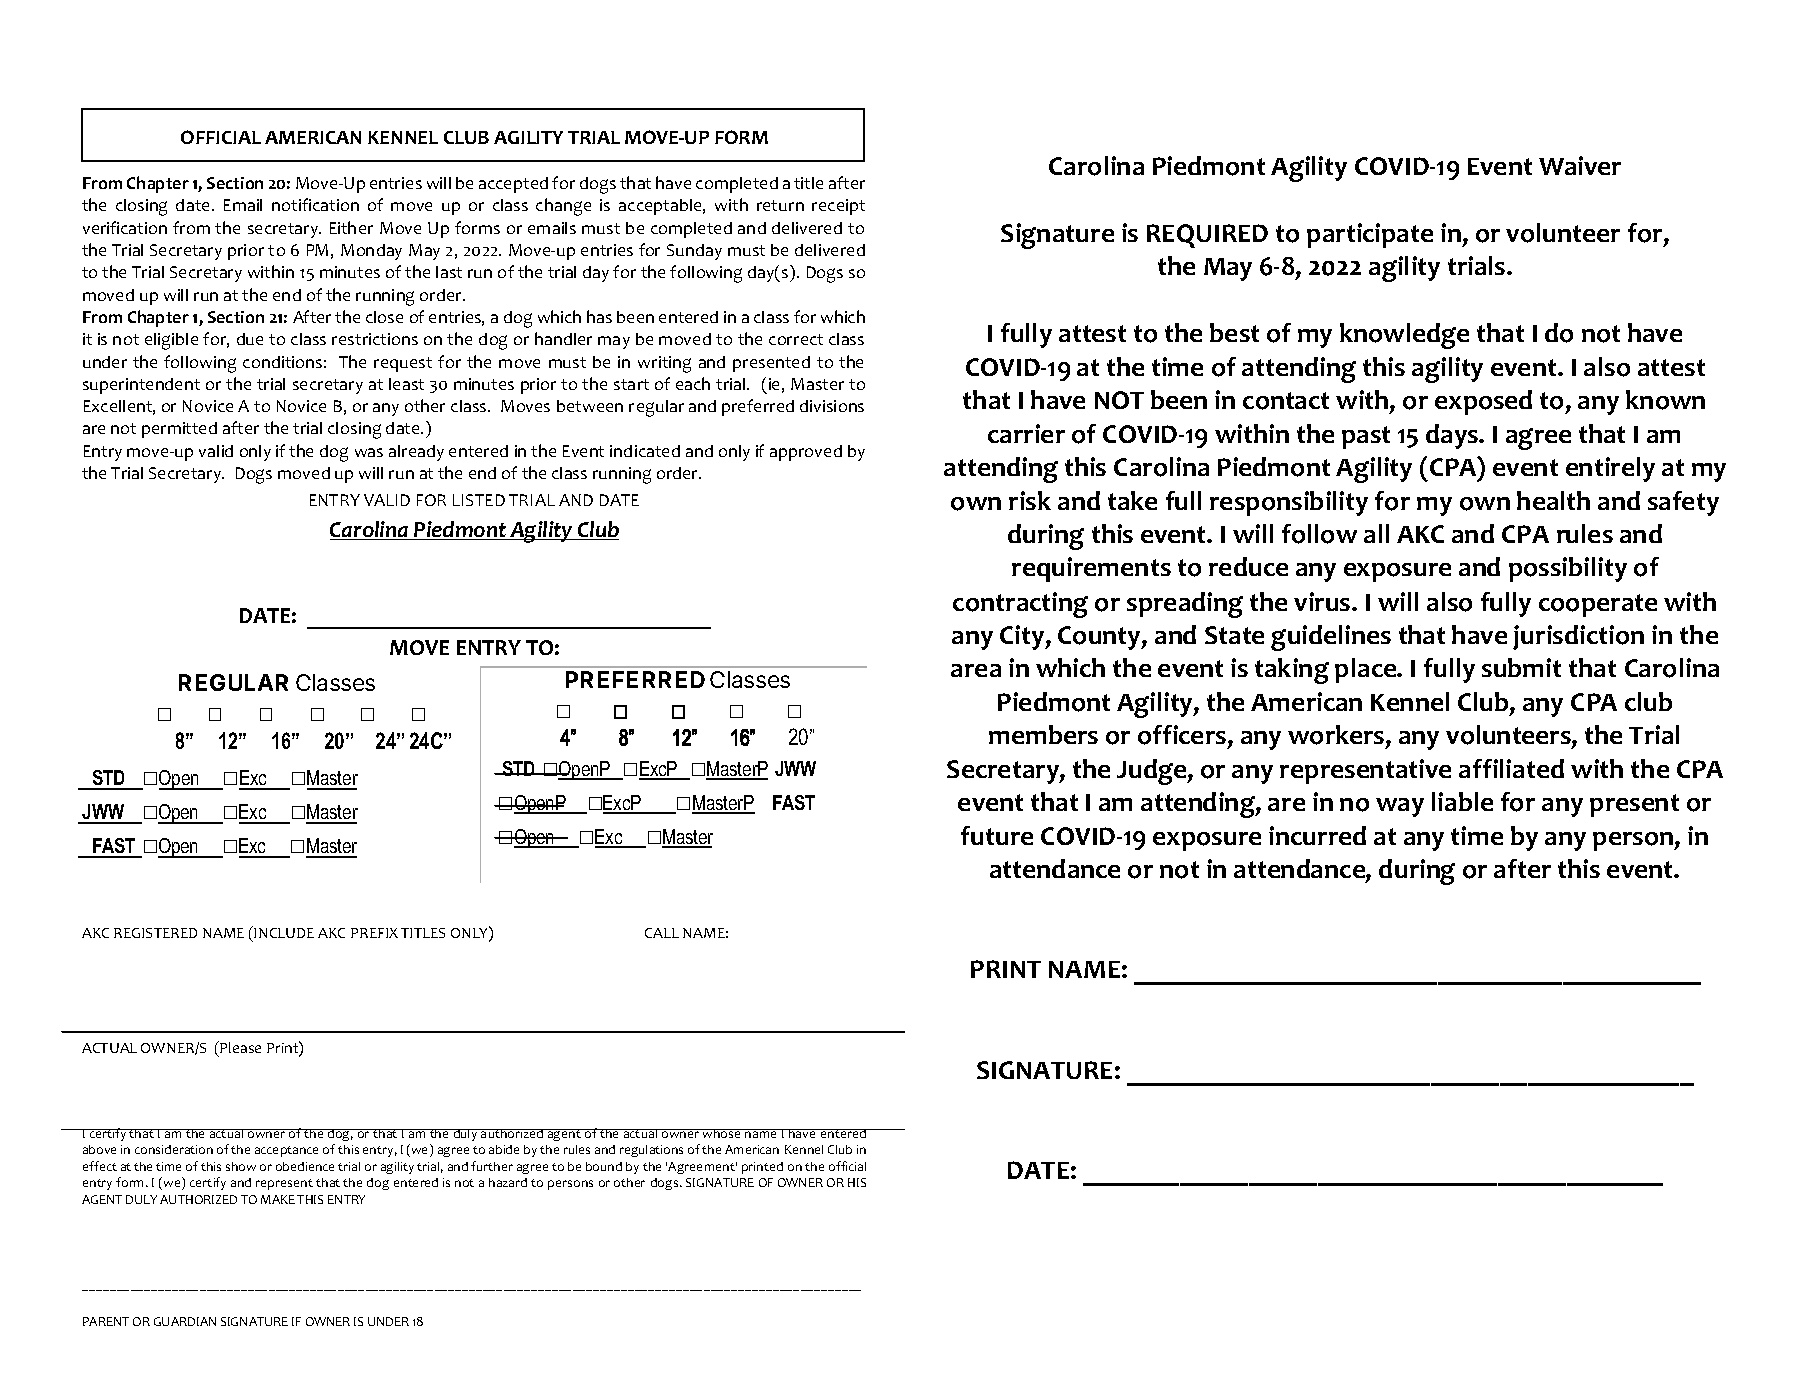 This screenshot has width=1810, height=1398. Describe the element at coordinates (1580, 165) in the screenshot. I see `Waiver` at that location.
